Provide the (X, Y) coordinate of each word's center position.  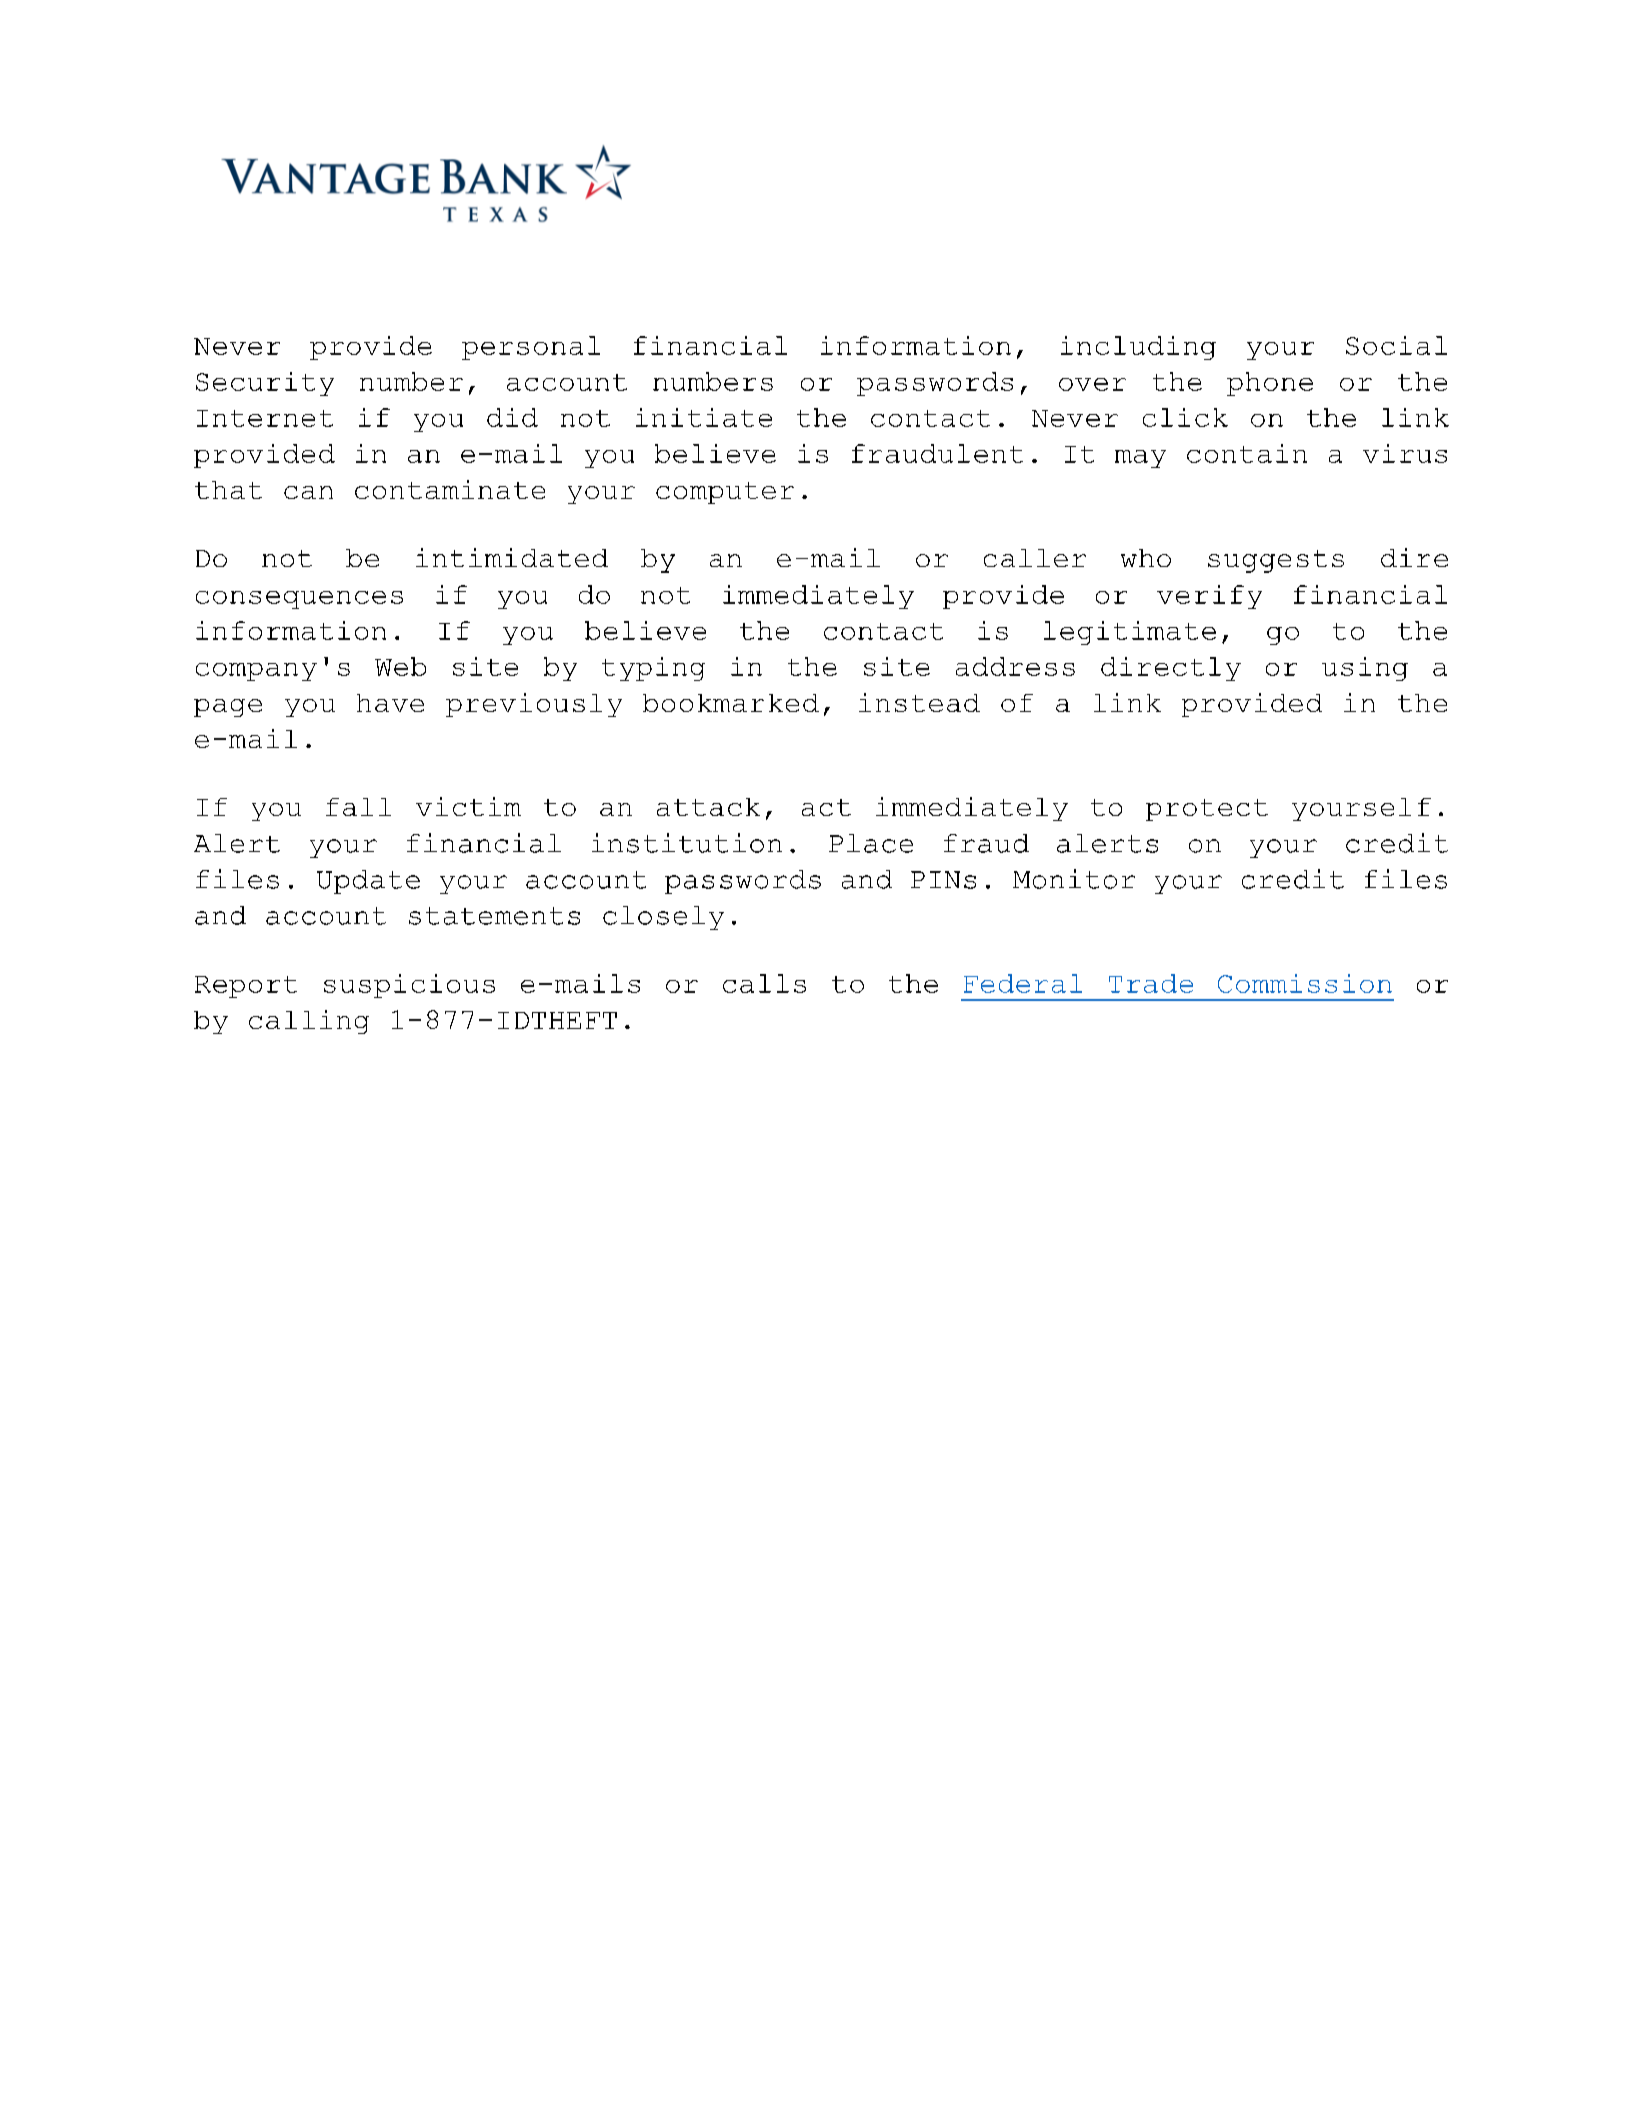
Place (871, 843)
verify (1209, 597)
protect (1207, 810)
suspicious (409, 986)
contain (1247, 453)
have (390, 703)
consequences (299, 600)
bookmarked (731, 703)
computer (725, 493)
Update (368, 882)
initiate (704, 417)
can (308, 492)
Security (265, 384)
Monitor (1074, 879)
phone (1270, 384)
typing (653, 669)
